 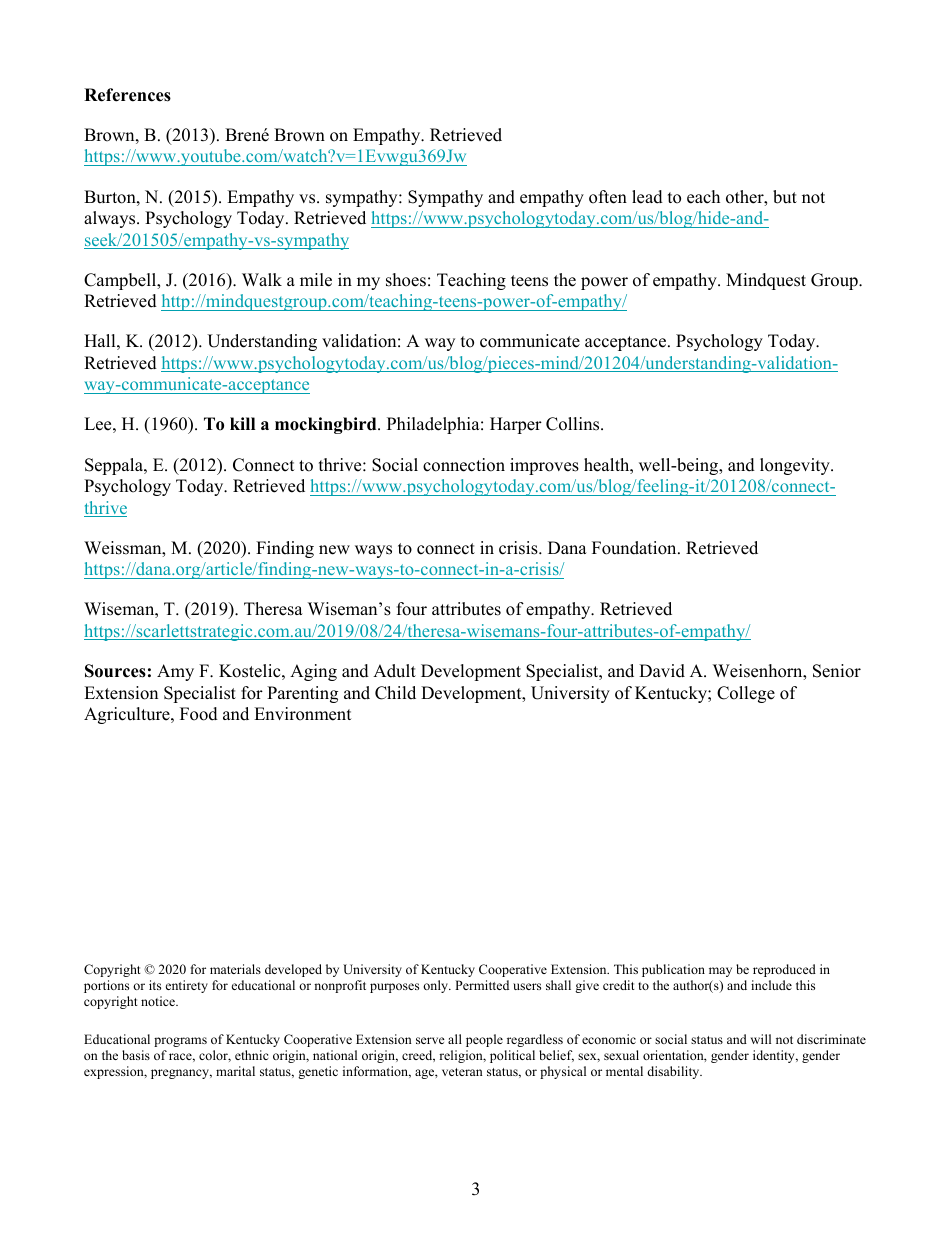 I want to click on Child, so click(x=395, y=693).
